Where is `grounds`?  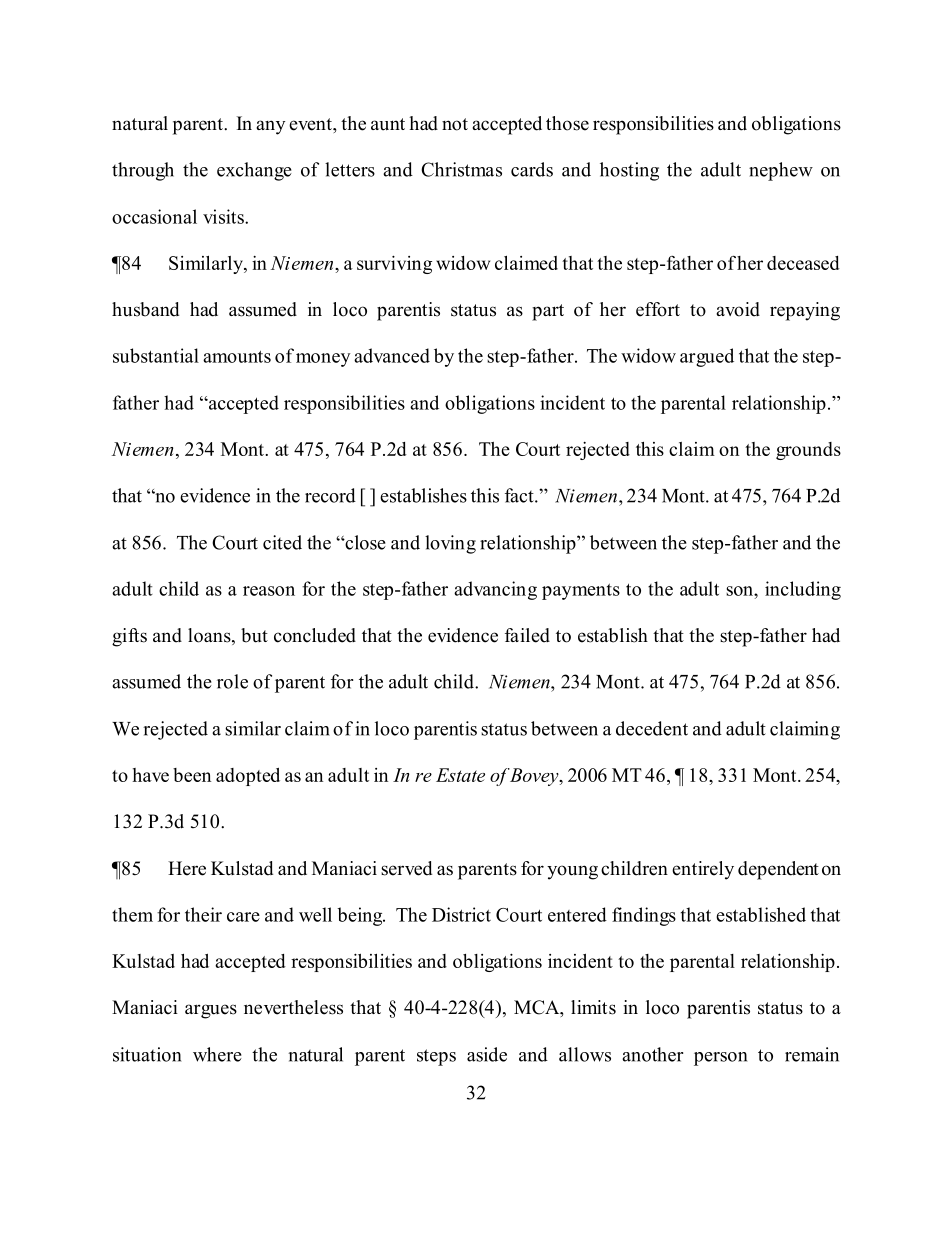 grounds is located at coordinates (808, 451).
